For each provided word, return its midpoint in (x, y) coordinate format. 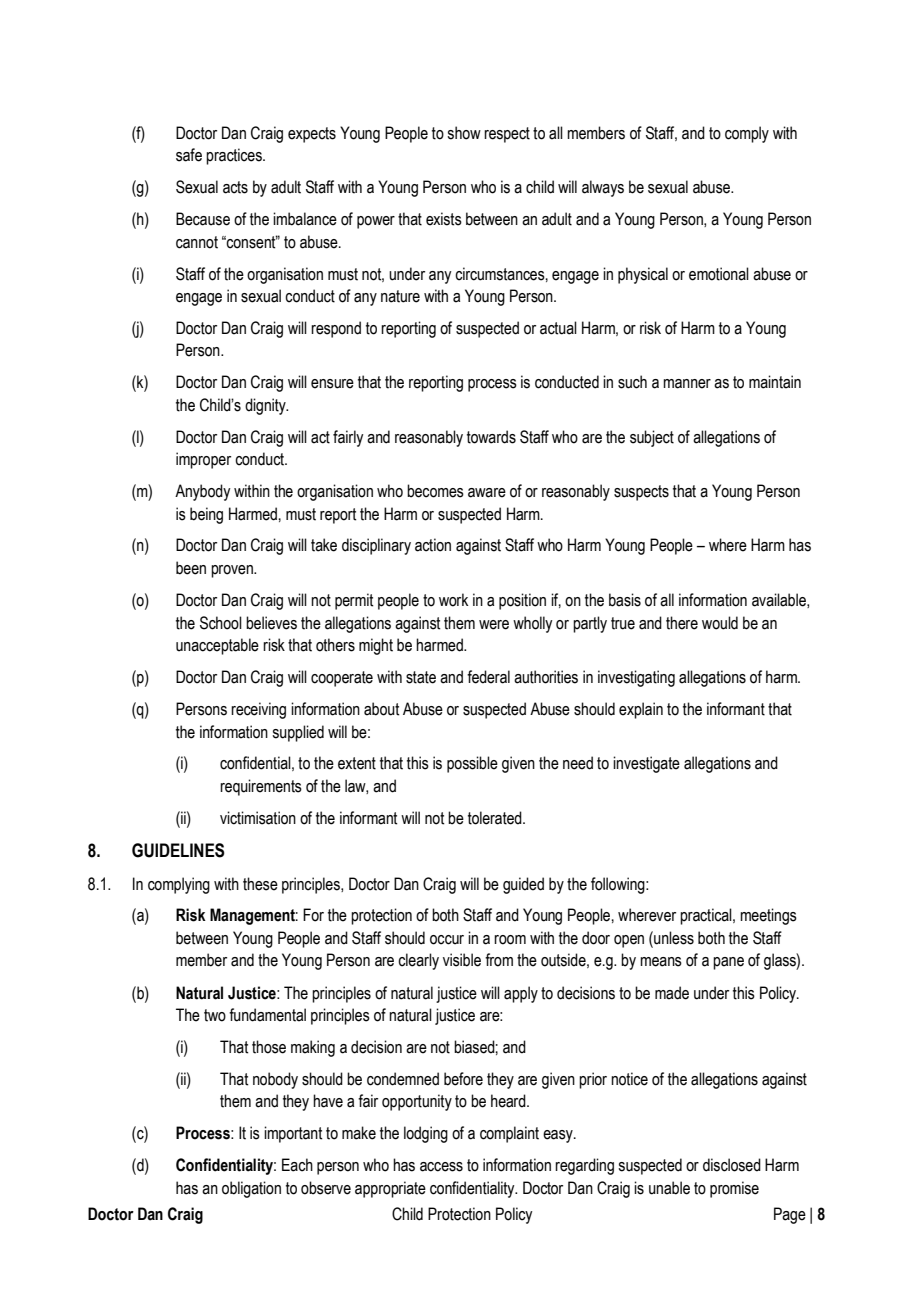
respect (507, 135)
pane (728, 963)
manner (687, 384)
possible (472, 764)
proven (233, 571)
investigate (646, 764)
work (453, 600)
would (720, 623)
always (603, 188)
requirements (261, 787)
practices (235, 156)
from (499, 960)
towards (491, 437)
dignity (266, 406)
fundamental (267, 1015)
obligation (251, 1189)
